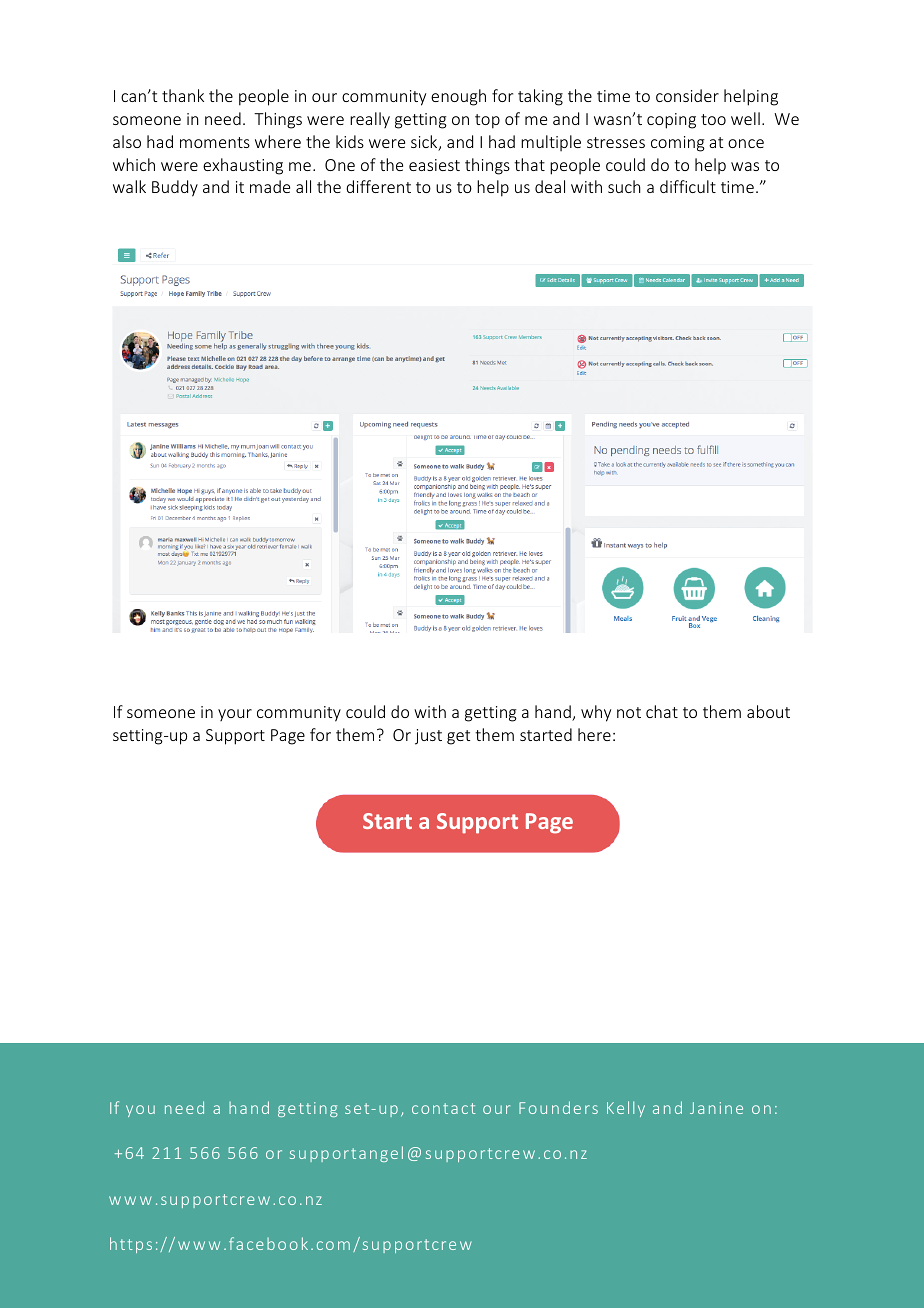 This screenshot has height=1308, width=924. Describe the element at coordinates (215, 142) in the screenshot. I see `moments` at that location.
